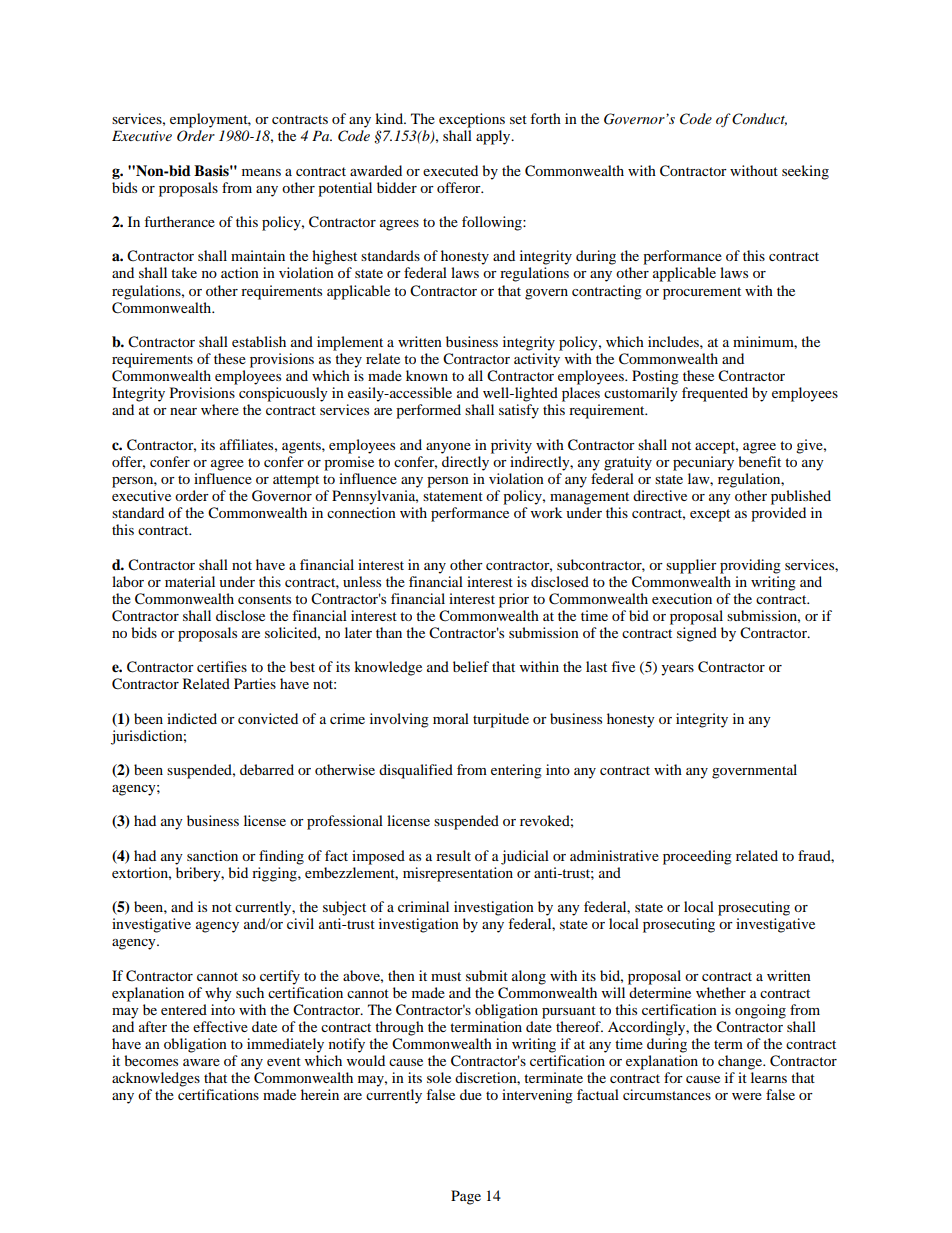 Image resolution: width=952 pixels, height=1233 pixels. What do you see at coordinates (201, 1062) in the image?
I see `aware` at bounding box center [201, 1062].
